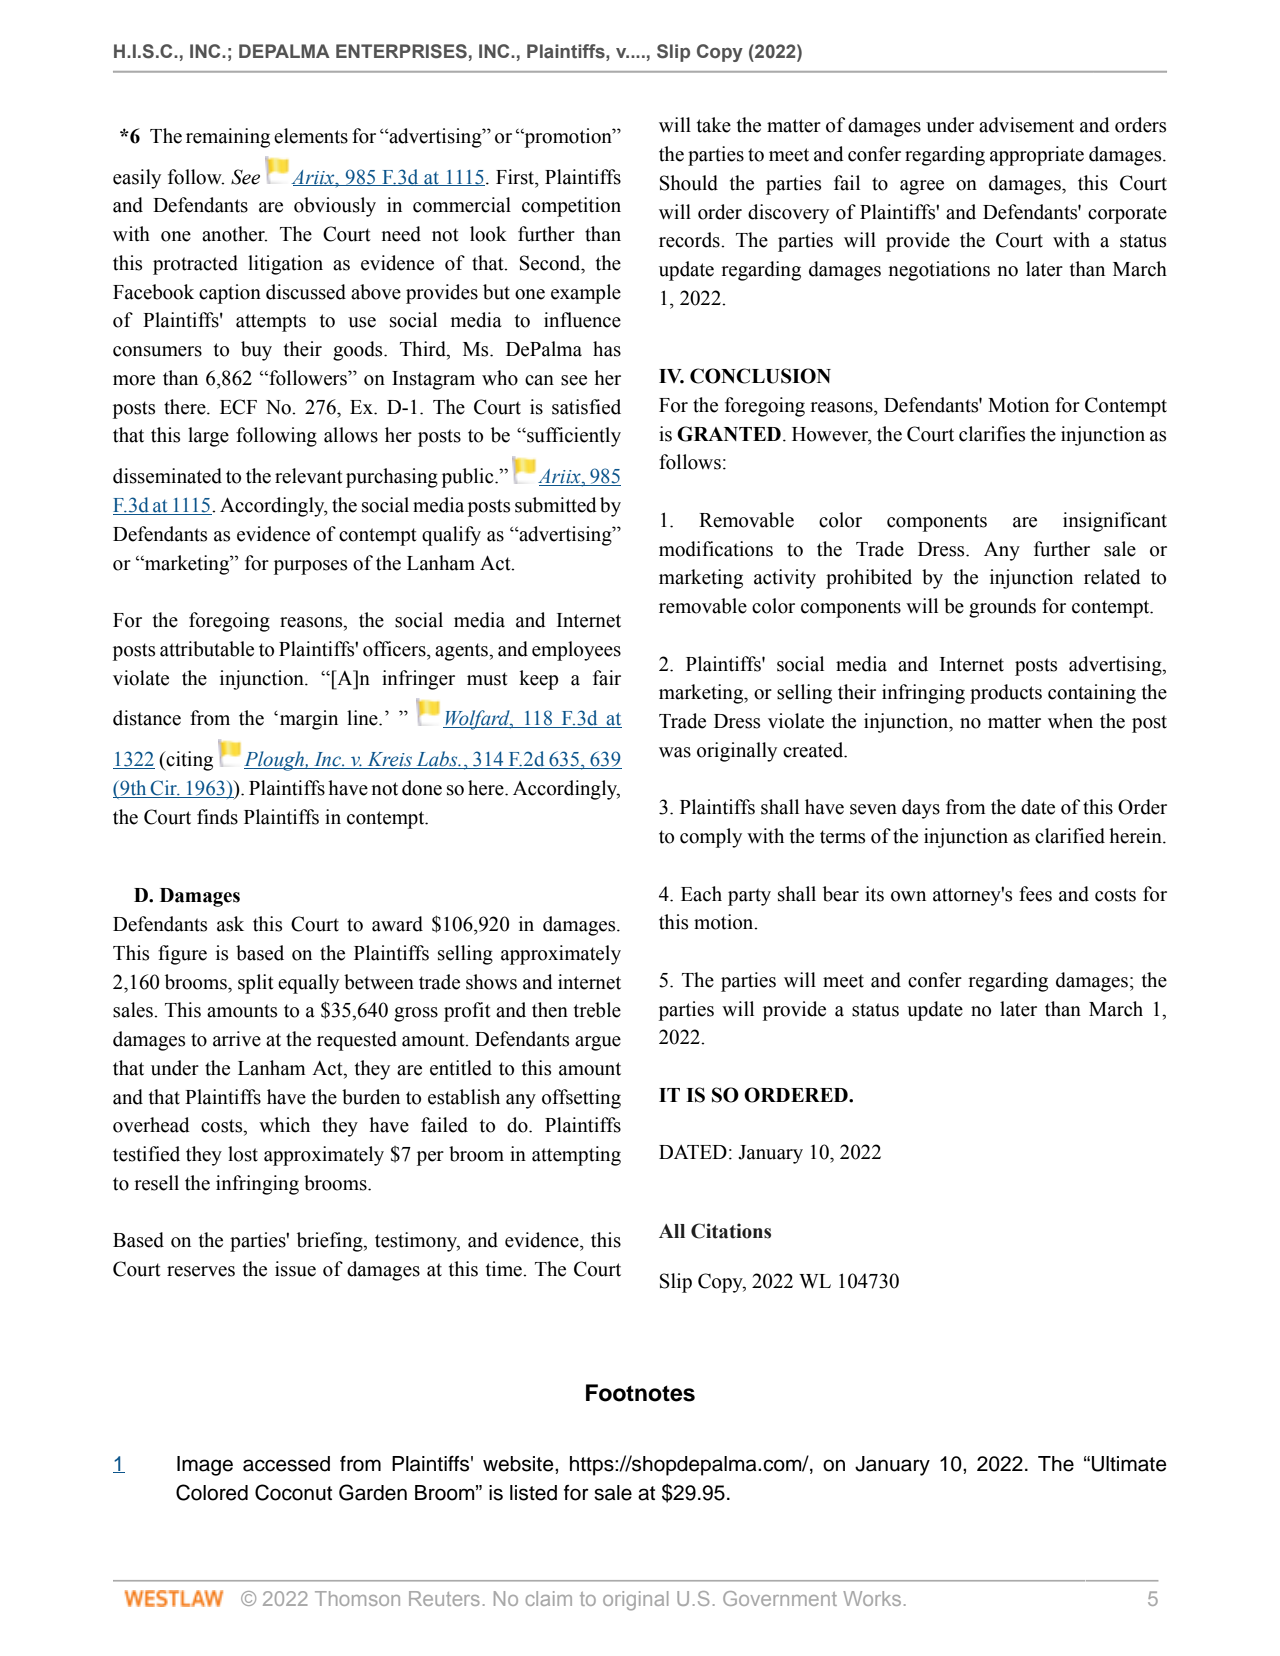 The width and height of the screenshot is (1280, 1656). Describe the element at coordinates (228, 138) in the screenshot. I see `remaining` at that location.
